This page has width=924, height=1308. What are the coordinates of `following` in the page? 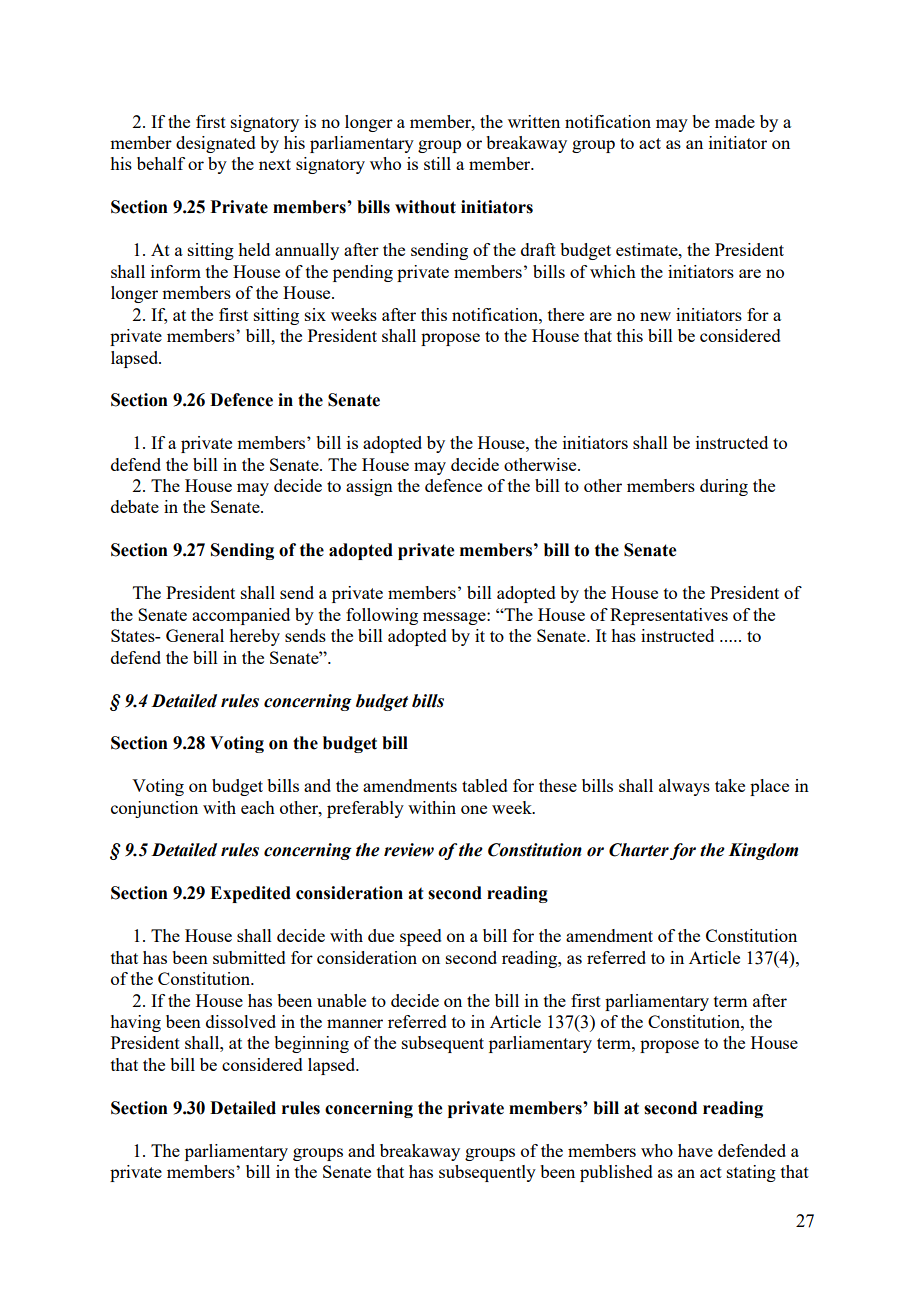 It's located at (382, 616).
